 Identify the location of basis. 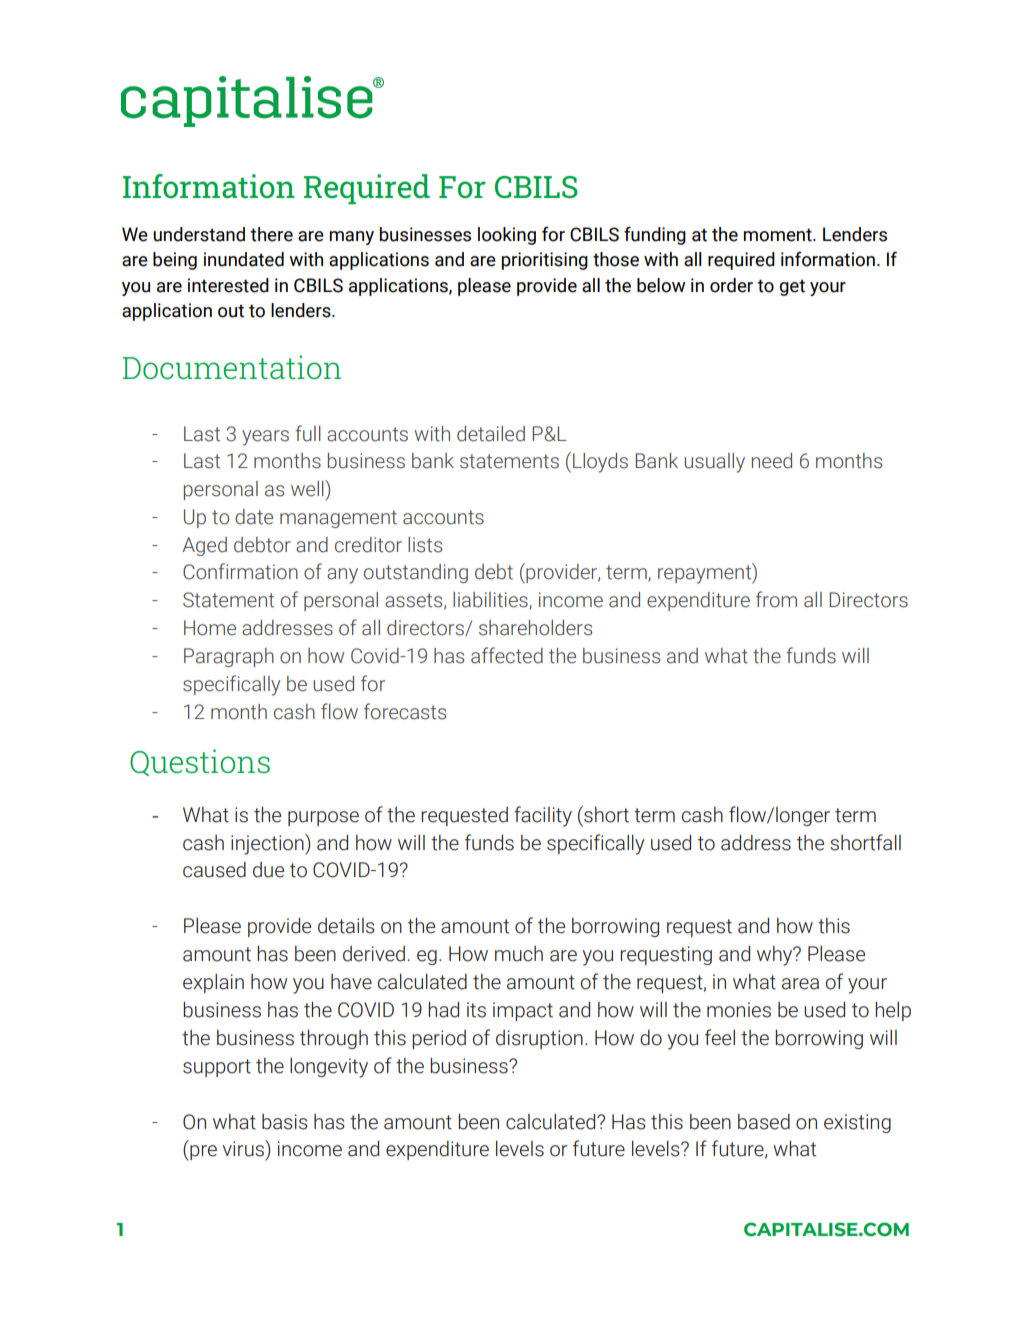
(285, 1122).
